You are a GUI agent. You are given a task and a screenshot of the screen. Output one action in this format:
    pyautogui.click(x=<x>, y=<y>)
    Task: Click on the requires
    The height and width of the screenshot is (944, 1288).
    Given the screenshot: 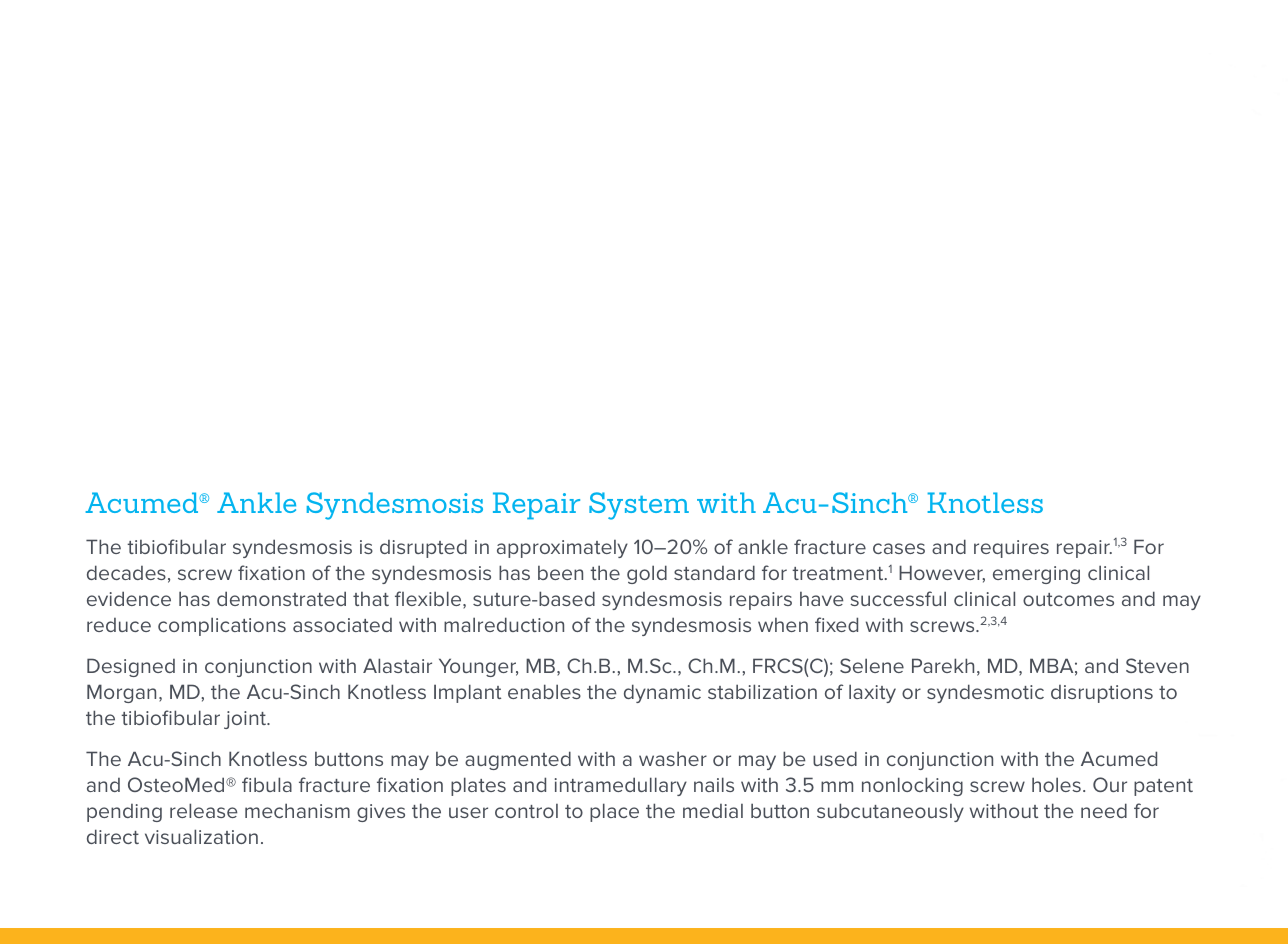 What is the action you would take?
    pyautogui.click(x=1011, y=549)
